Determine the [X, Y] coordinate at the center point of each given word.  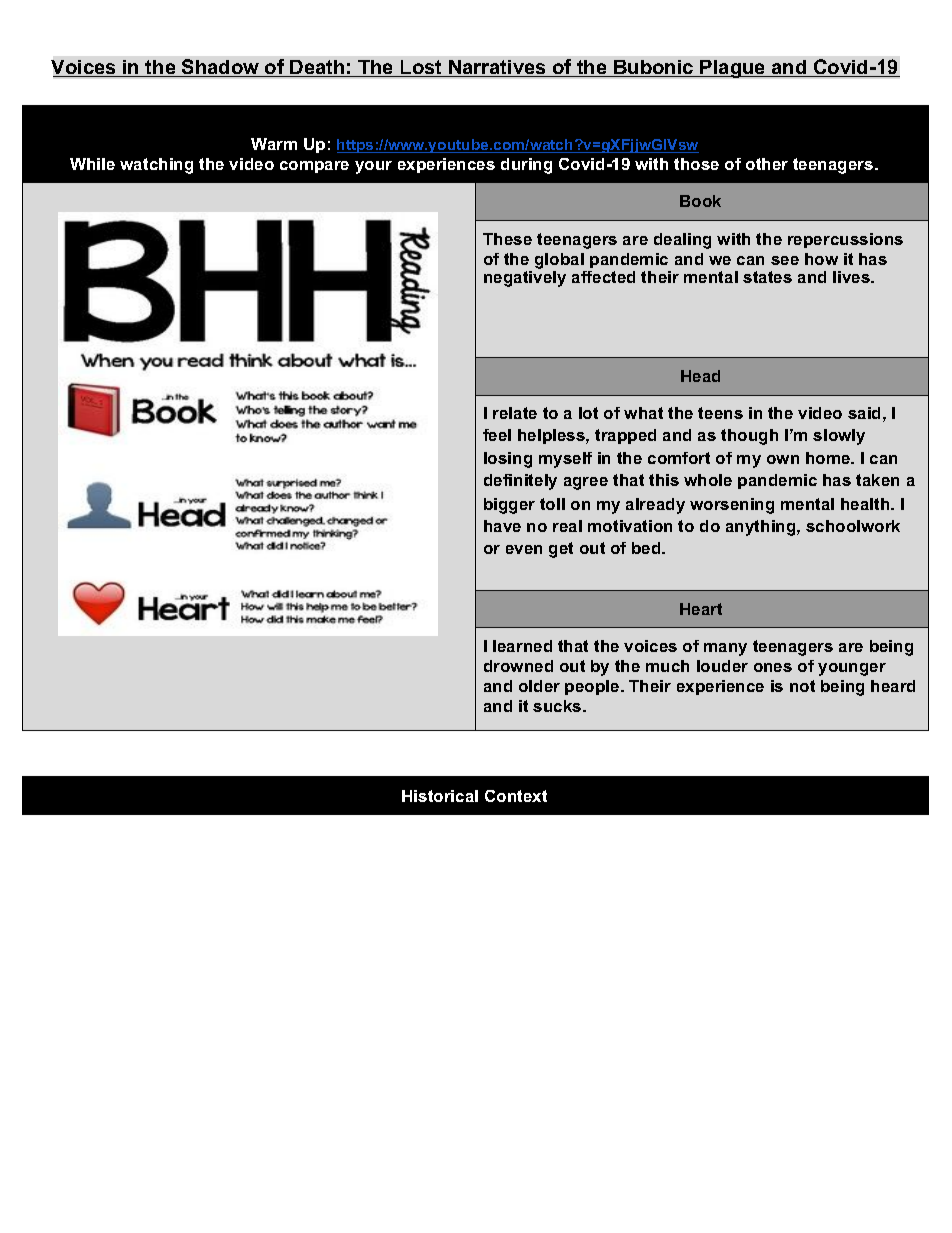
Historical [440, 796]
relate [515, 413]
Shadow [221, 68]
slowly [839, 437]
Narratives [497, 68]
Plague [733, 69]
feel [497, 435]
